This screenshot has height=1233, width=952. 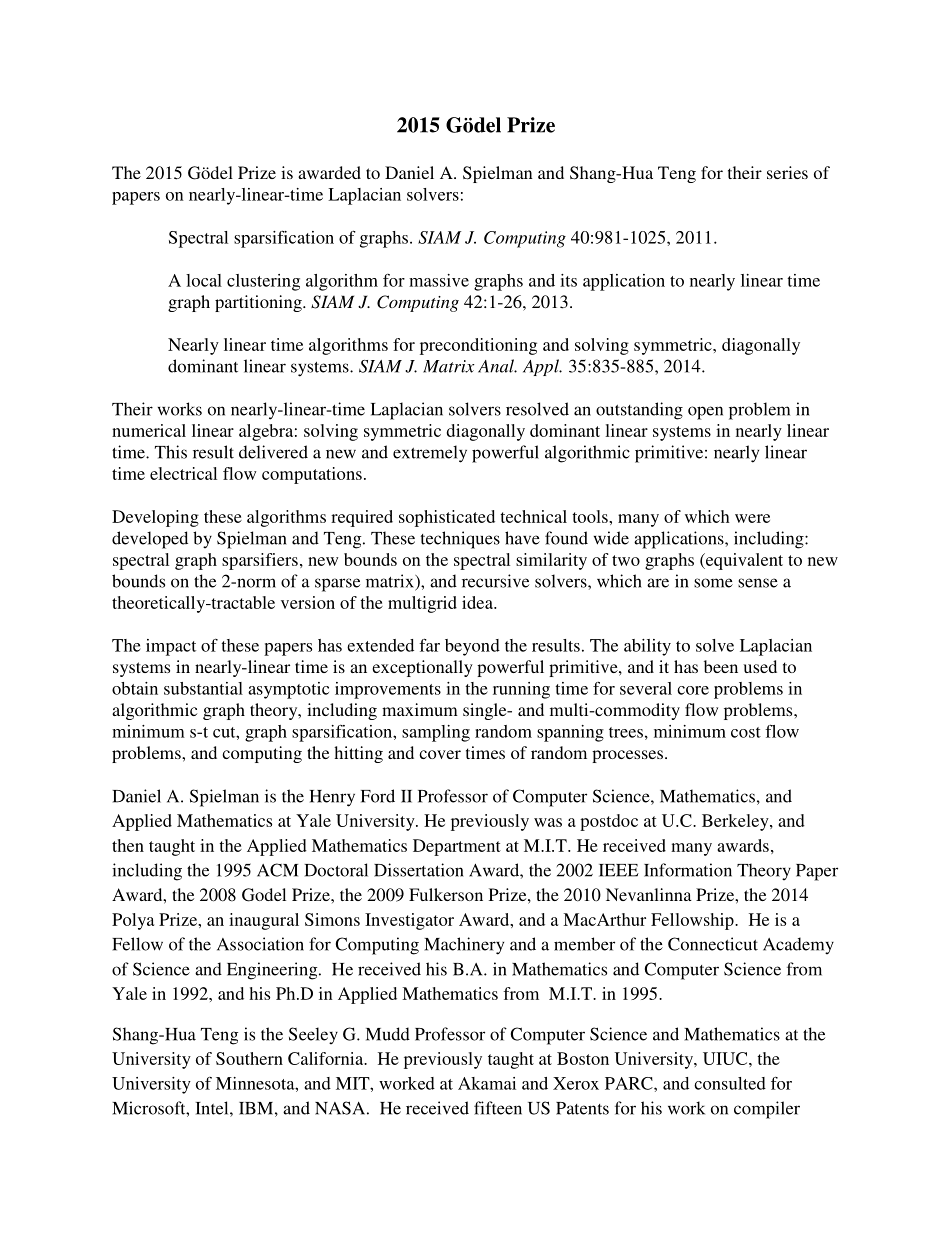 What do you see at coordinates (721, 666) in the screenshot?
I see `been` at bounding box center [721, 666].
